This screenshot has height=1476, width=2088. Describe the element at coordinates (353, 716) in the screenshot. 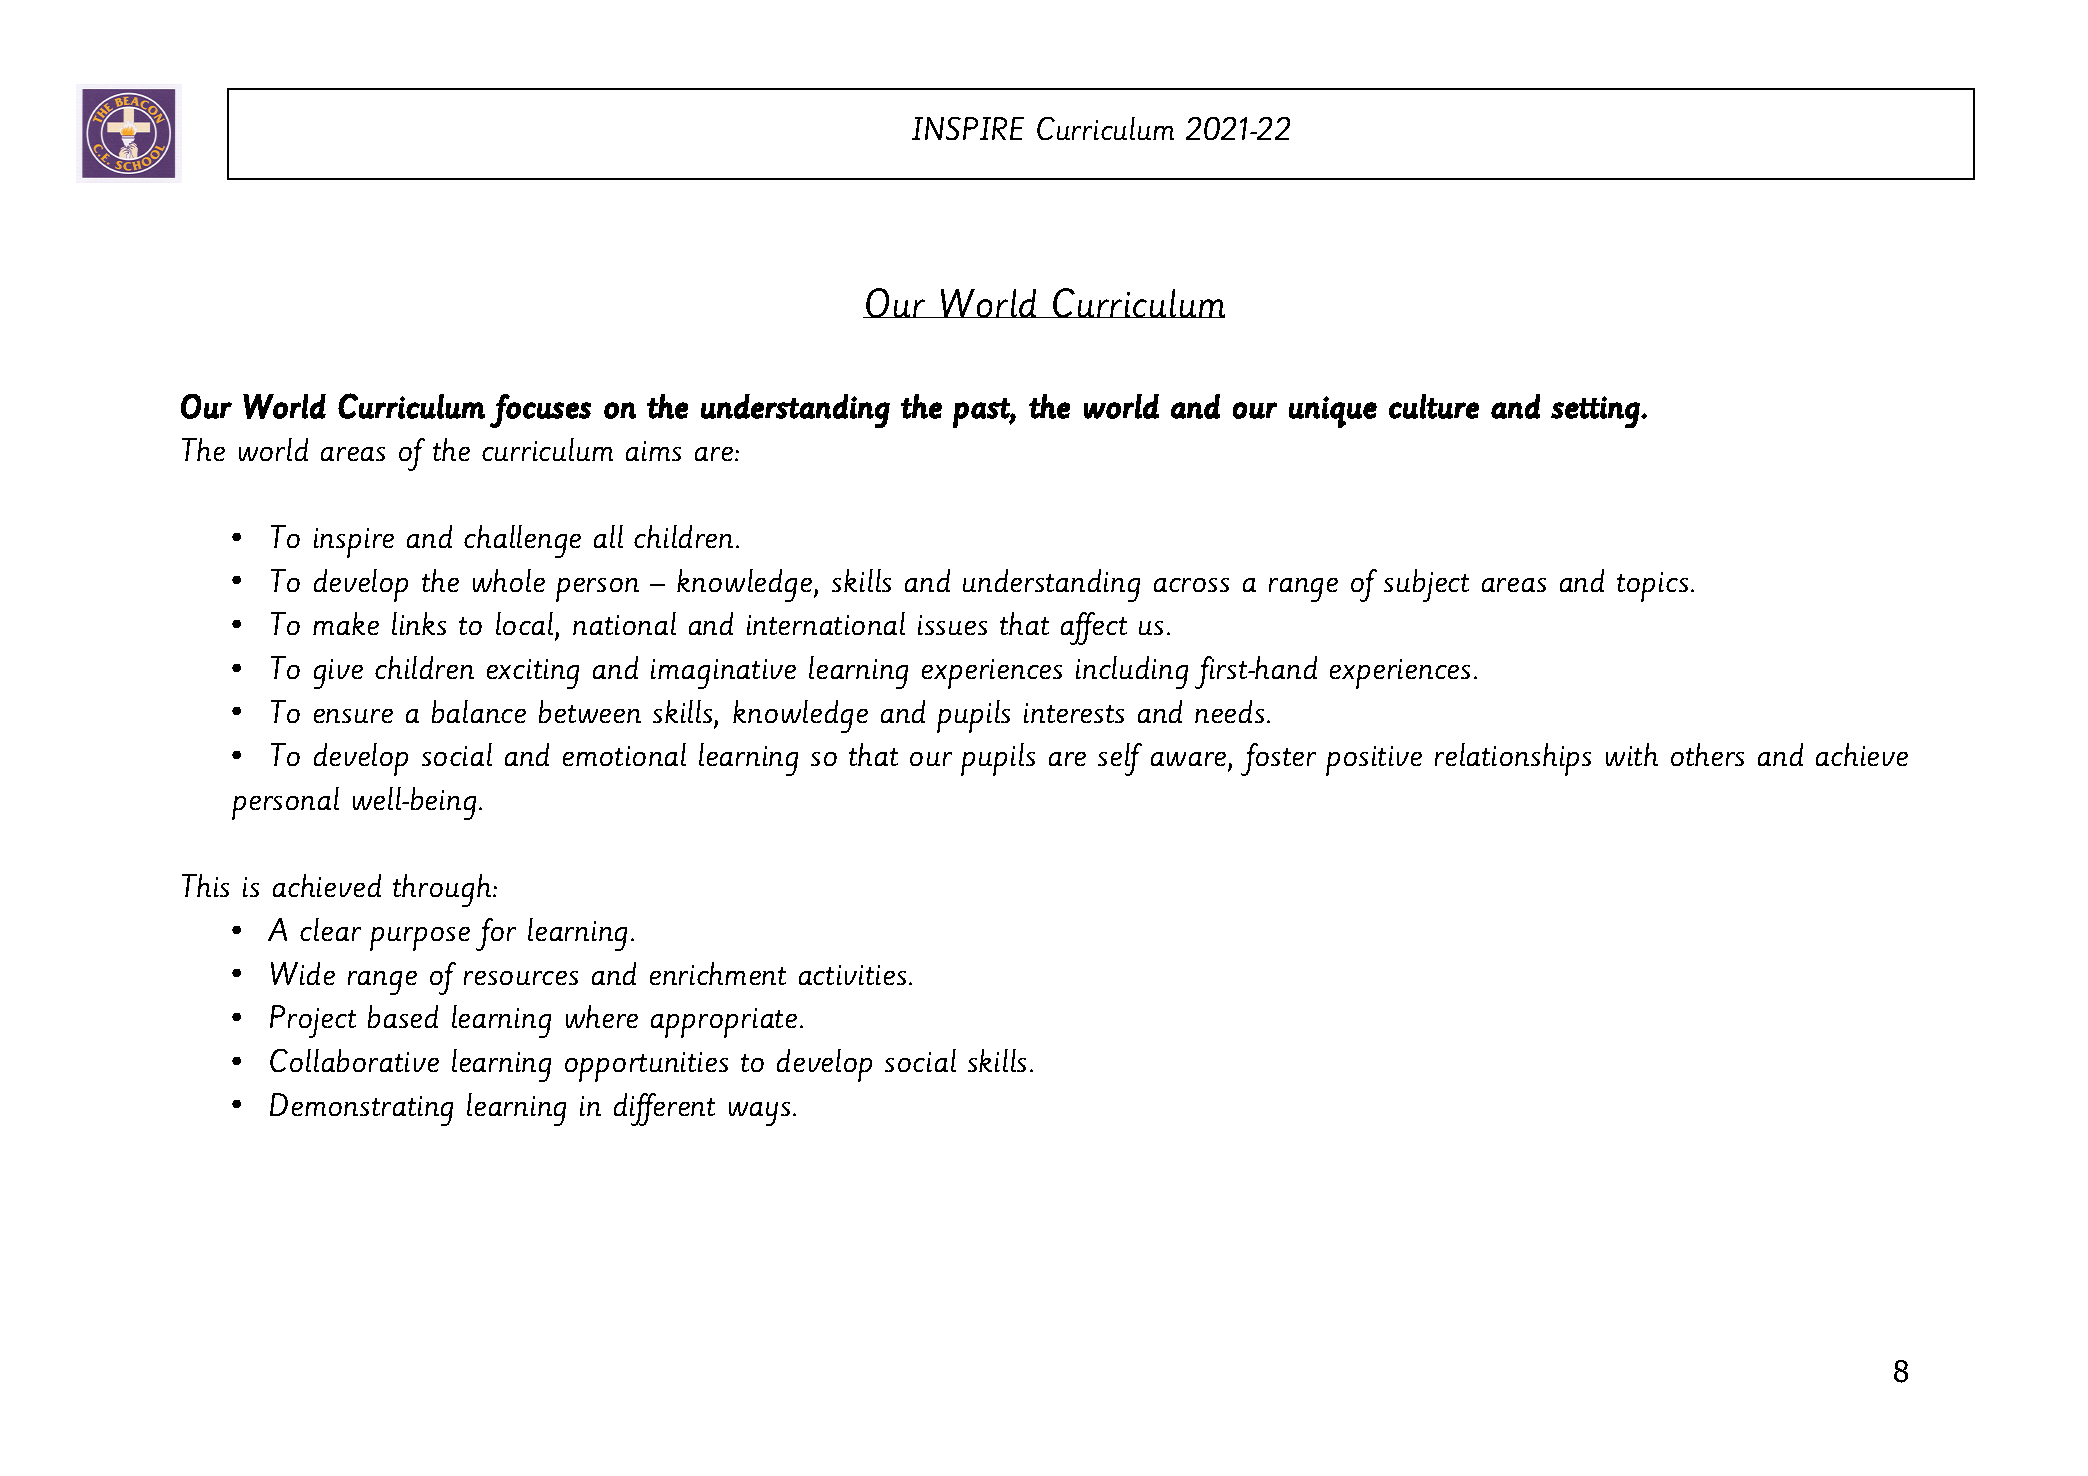

I see `ensure` at that location.
